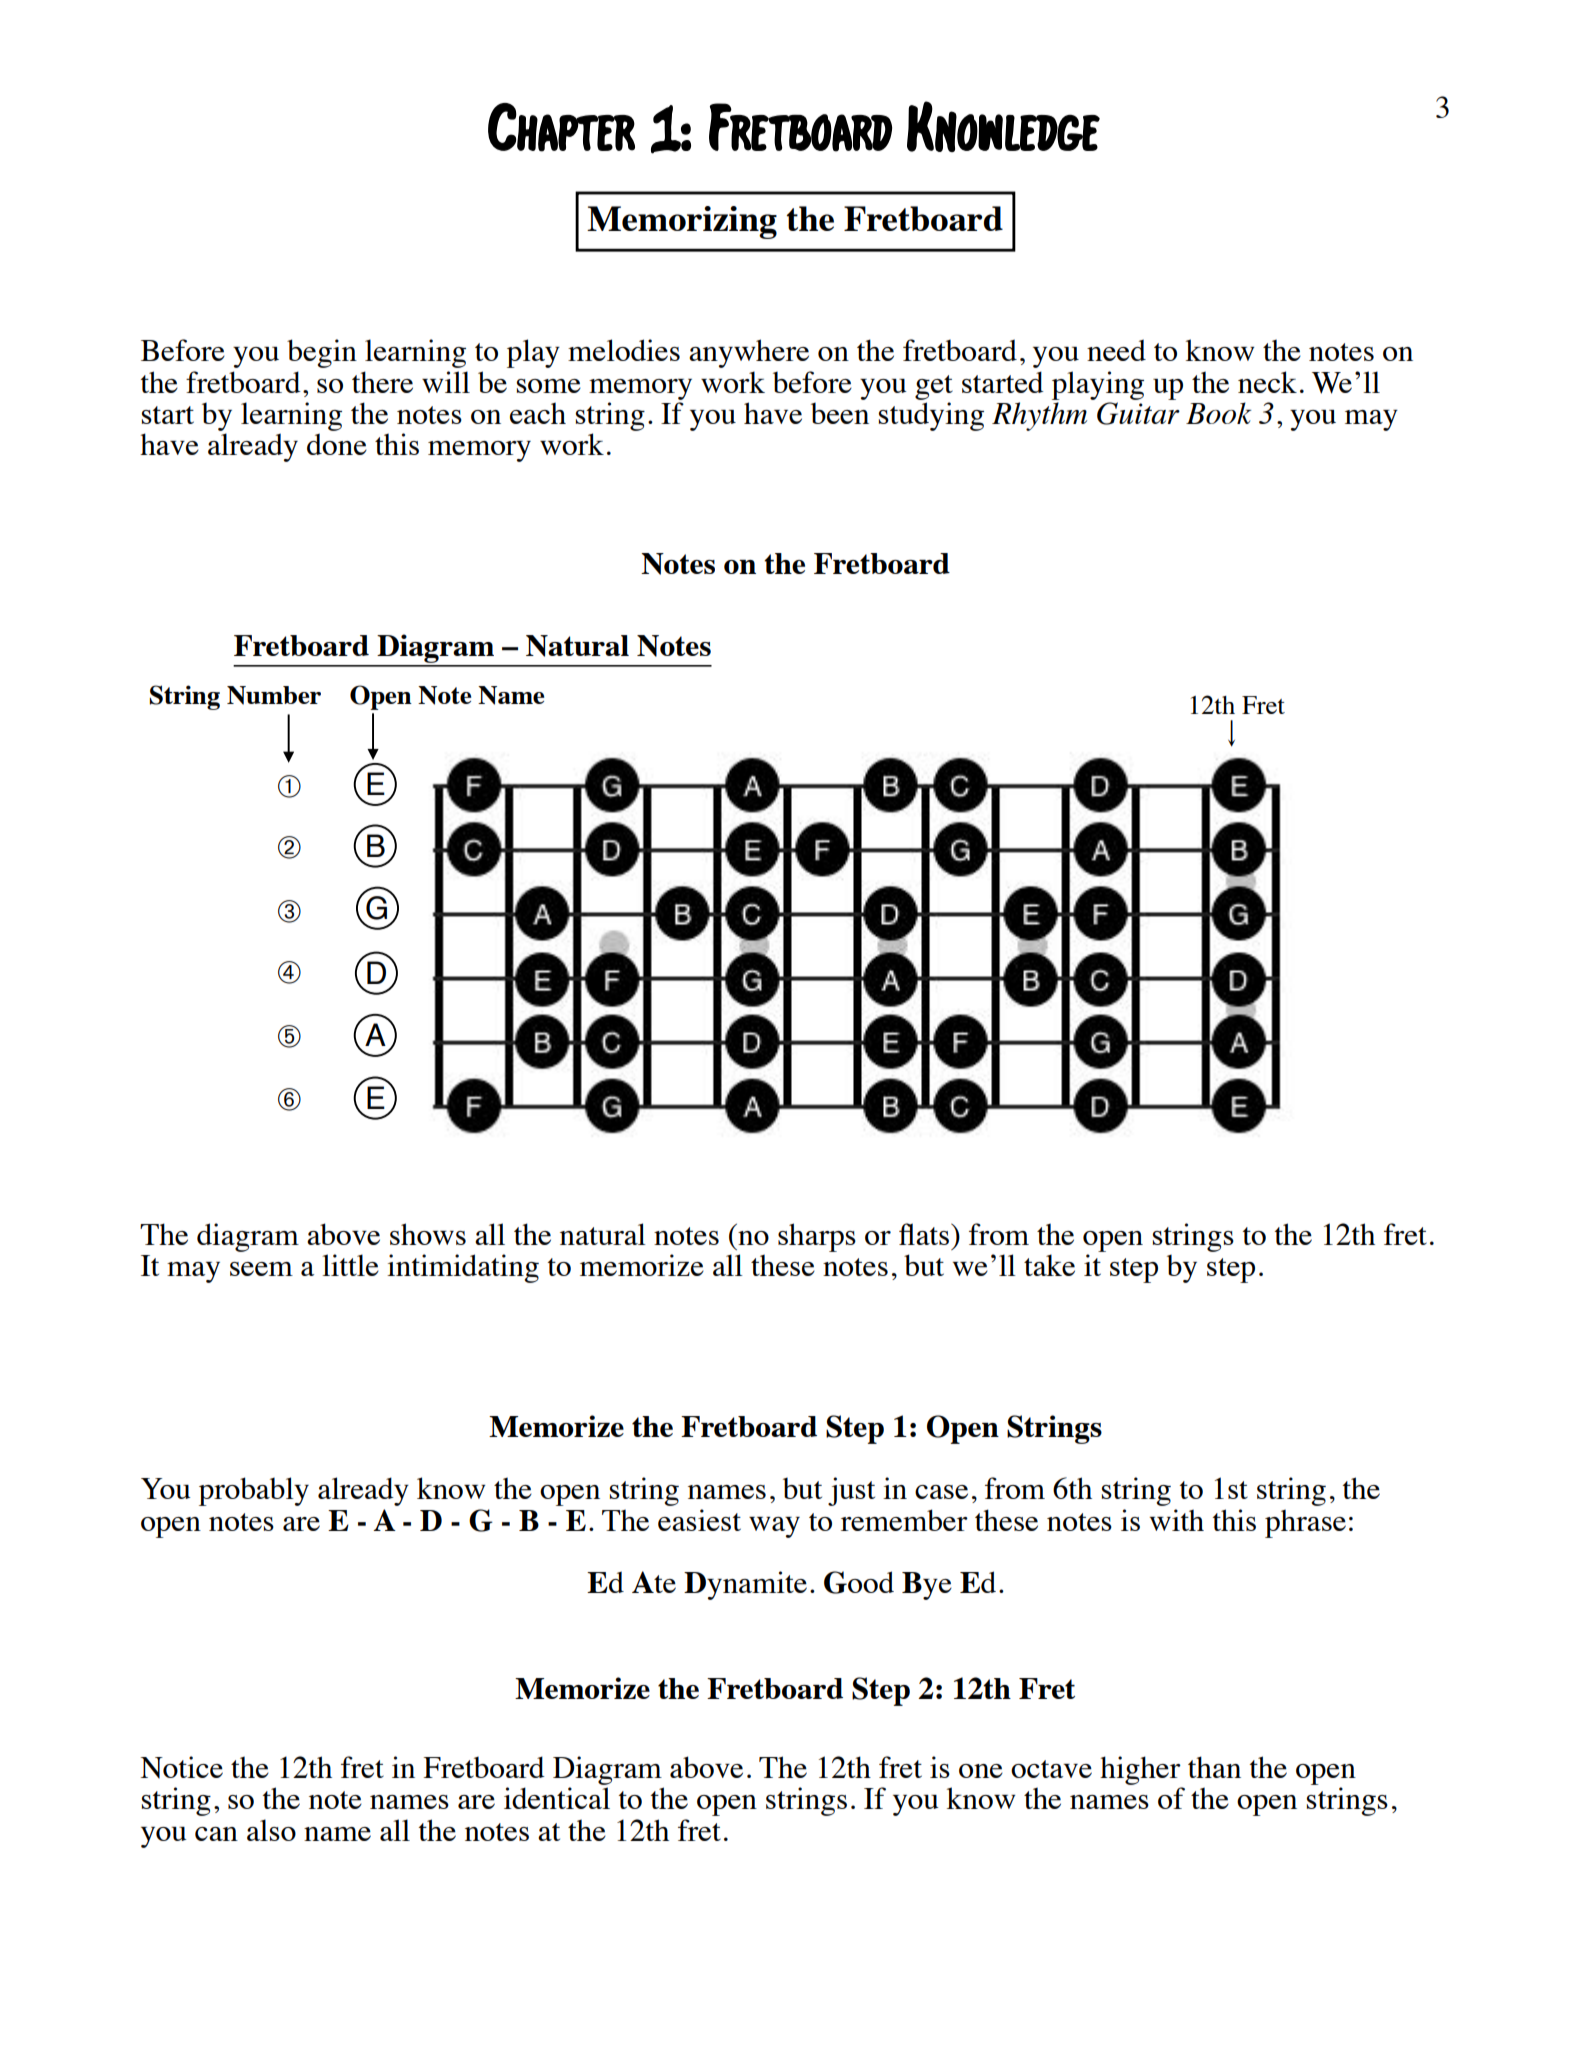 Image resolution: width=1591 pixels, height=2059 pixels. I want to click on with, so click(1177, 1520).
